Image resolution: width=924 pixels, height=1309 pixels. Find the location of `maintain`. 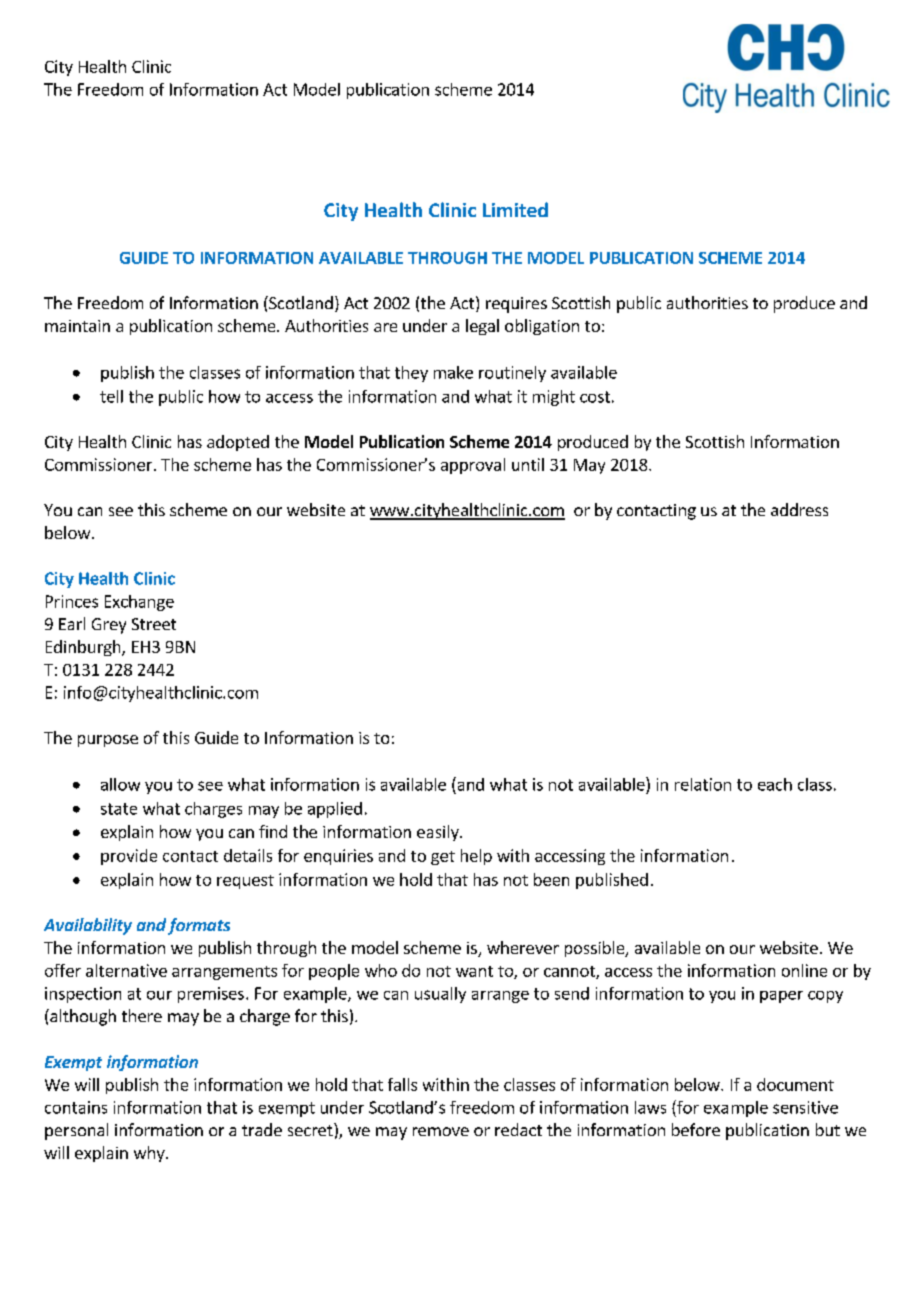

maintain is located at coordinates (77, 326).
